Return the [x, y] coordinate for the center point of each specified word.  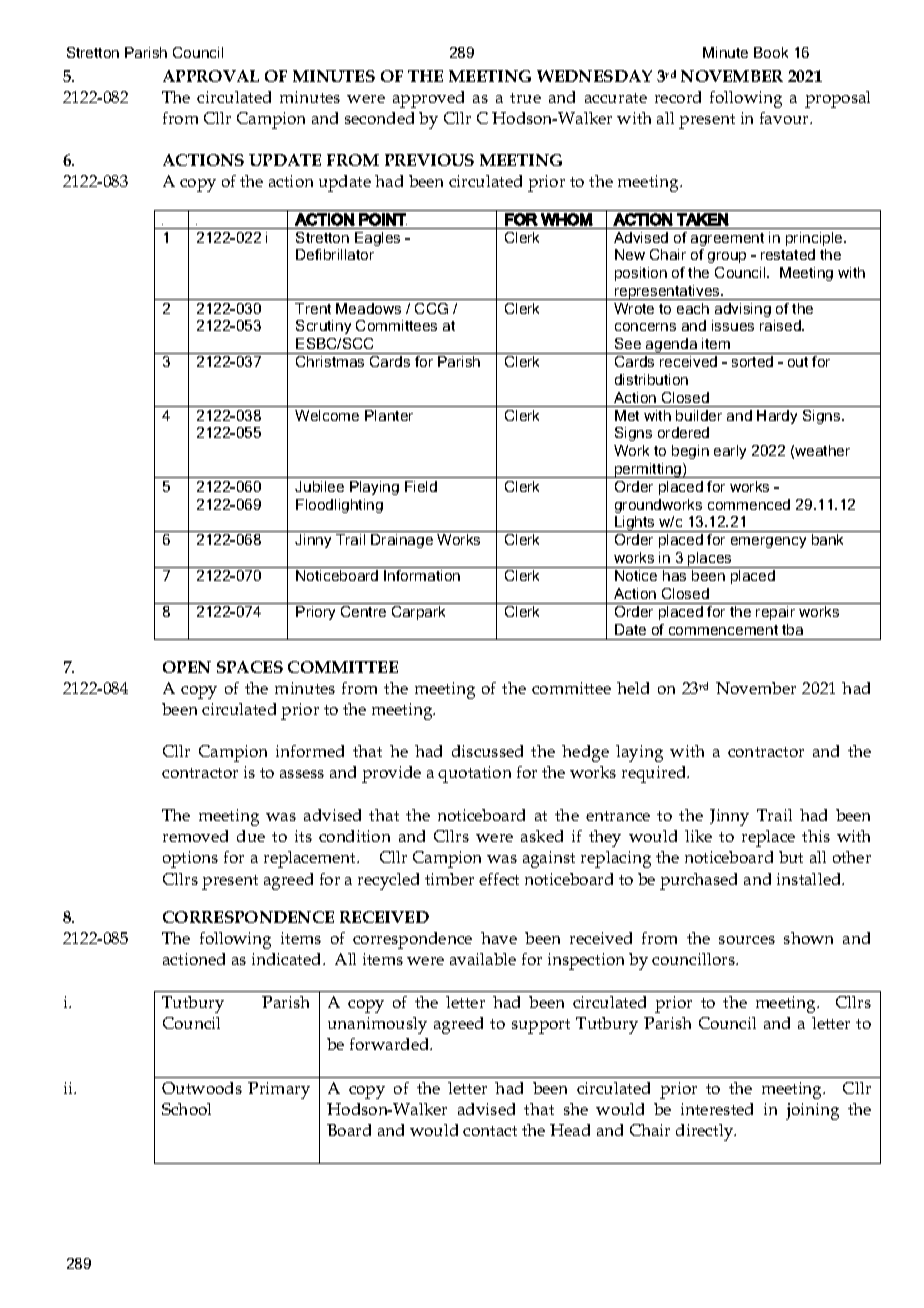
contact [490, 1131]
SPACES [250, 667]
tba [792, 629]
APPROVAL [211, 76]
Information [422, 575]
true [525, 98]
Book [771, 52]
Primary [279, 1090]
